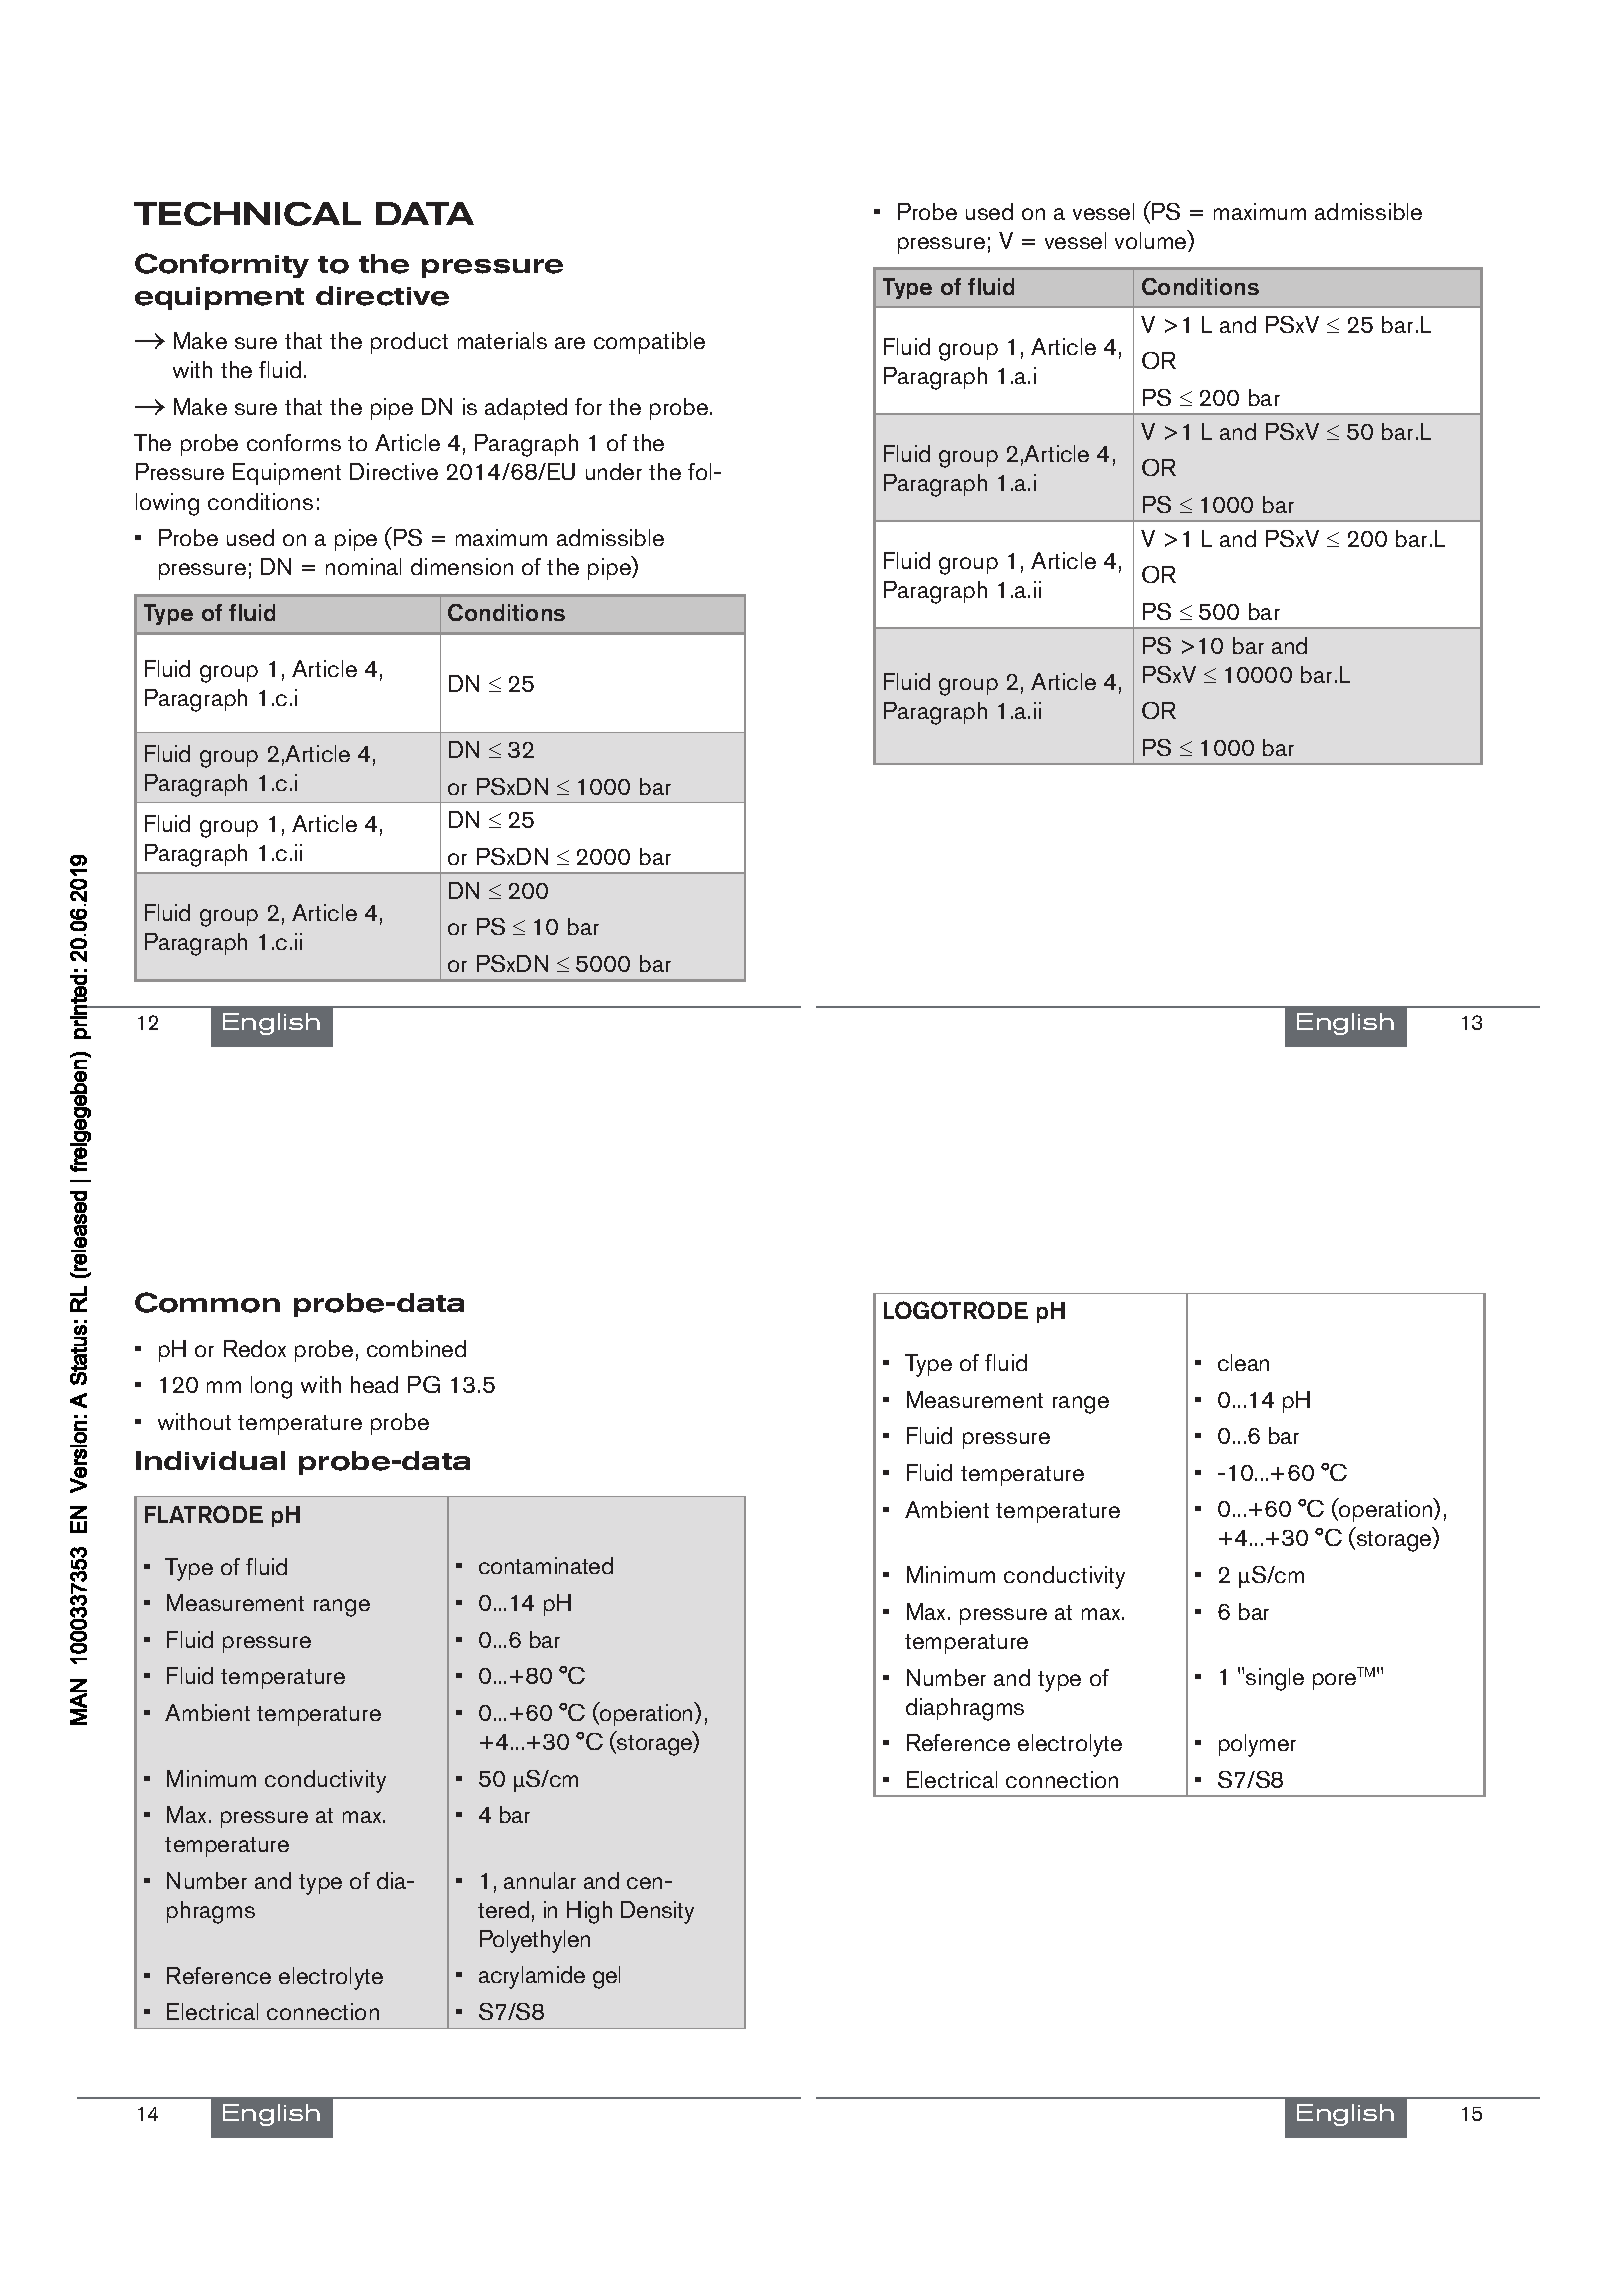 The width and height of the page is (1617, 2286). What do you see at coordinates (546, 1565) in the page?
I see `contaminated` at bounding box center [546, 1565].
